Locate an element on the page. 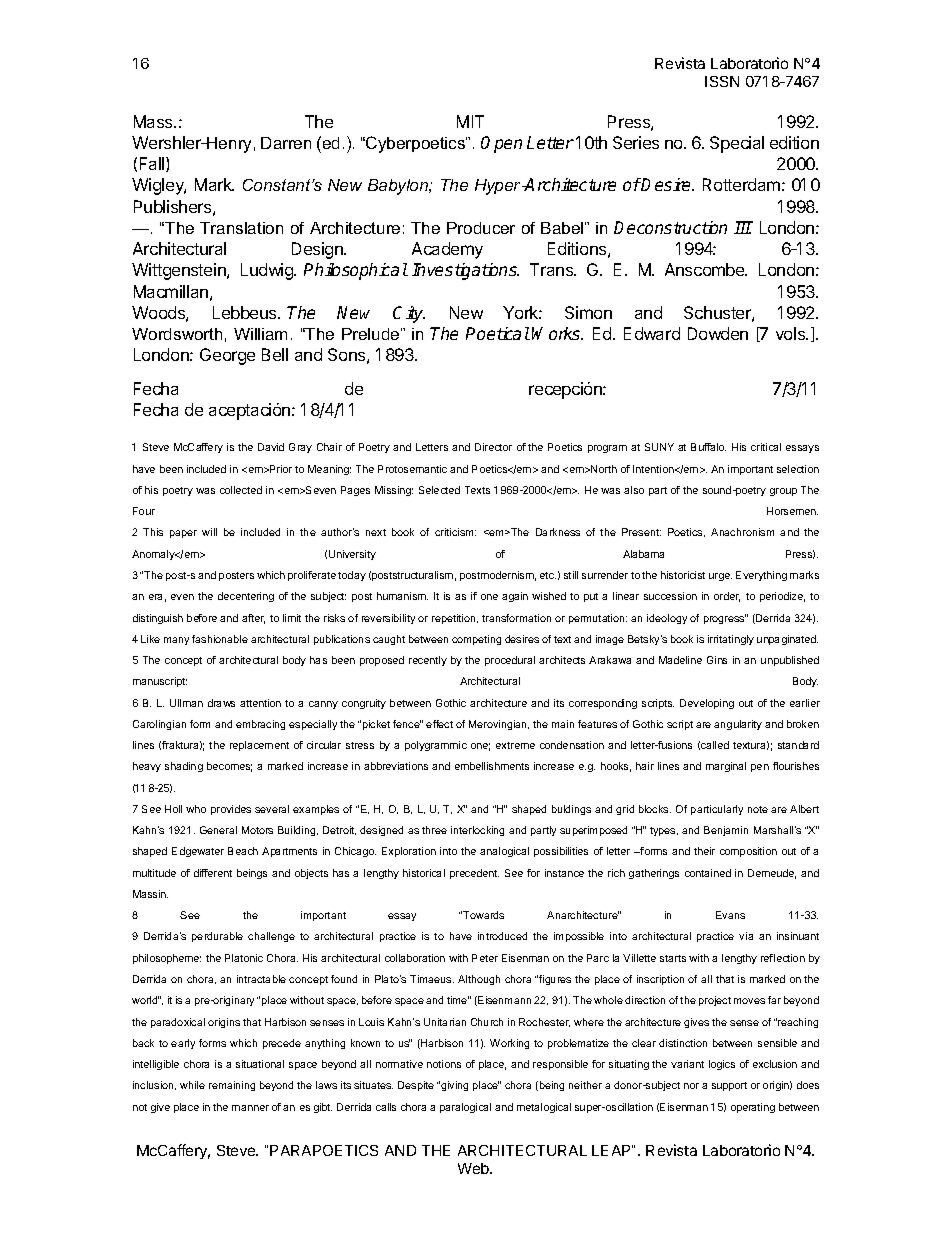 Image resolution: width=952 pixels, height=1233 pixels. ISSN is located at coordinates (722, 81).
